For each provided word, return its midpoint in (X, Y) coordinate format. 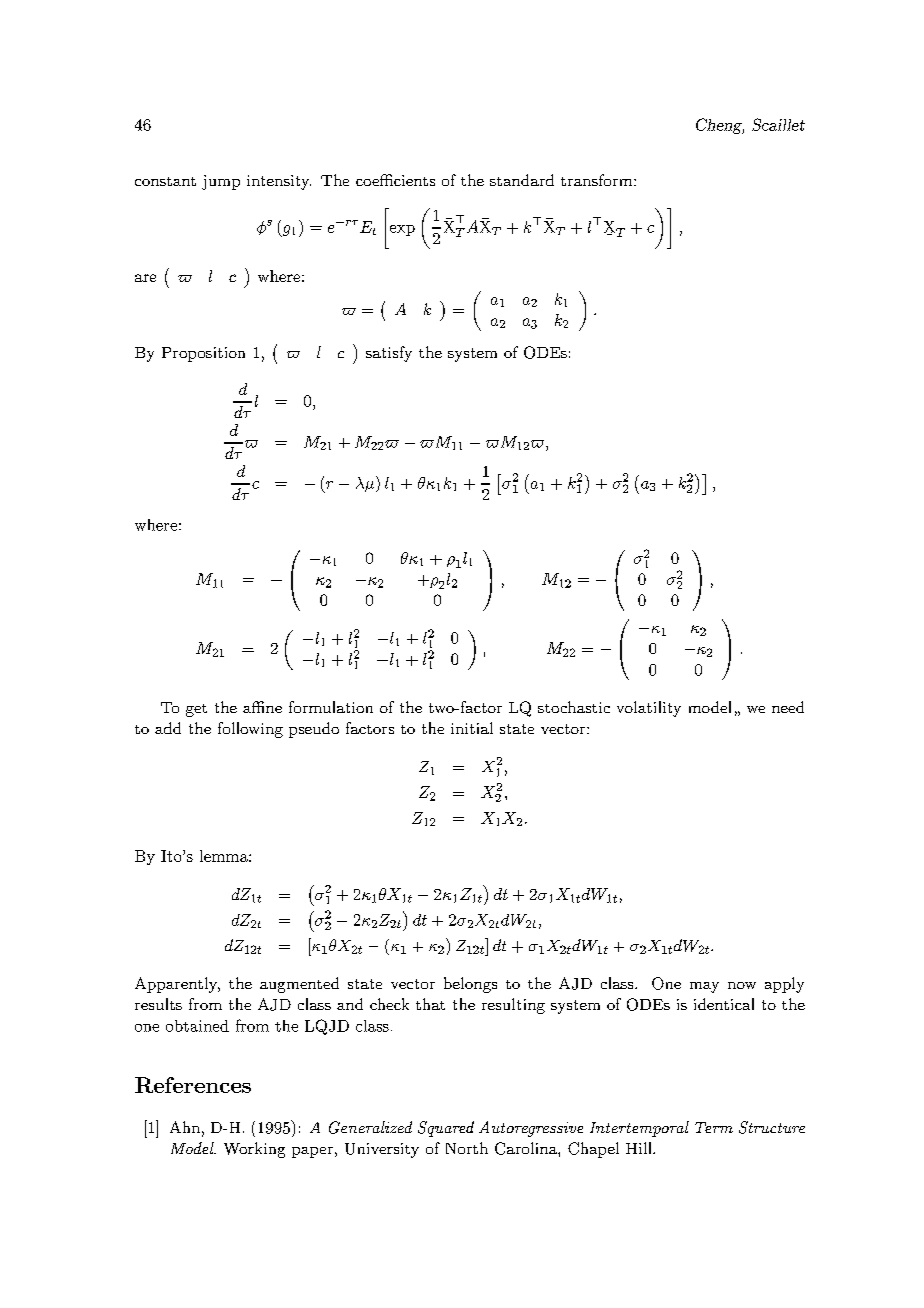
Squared (446, 1129)
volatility (649, 709)
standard (522, 180)
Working (254, 1150)
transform (598, 180)
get (196, 710)
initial (472, 728)
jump (221, 182)
